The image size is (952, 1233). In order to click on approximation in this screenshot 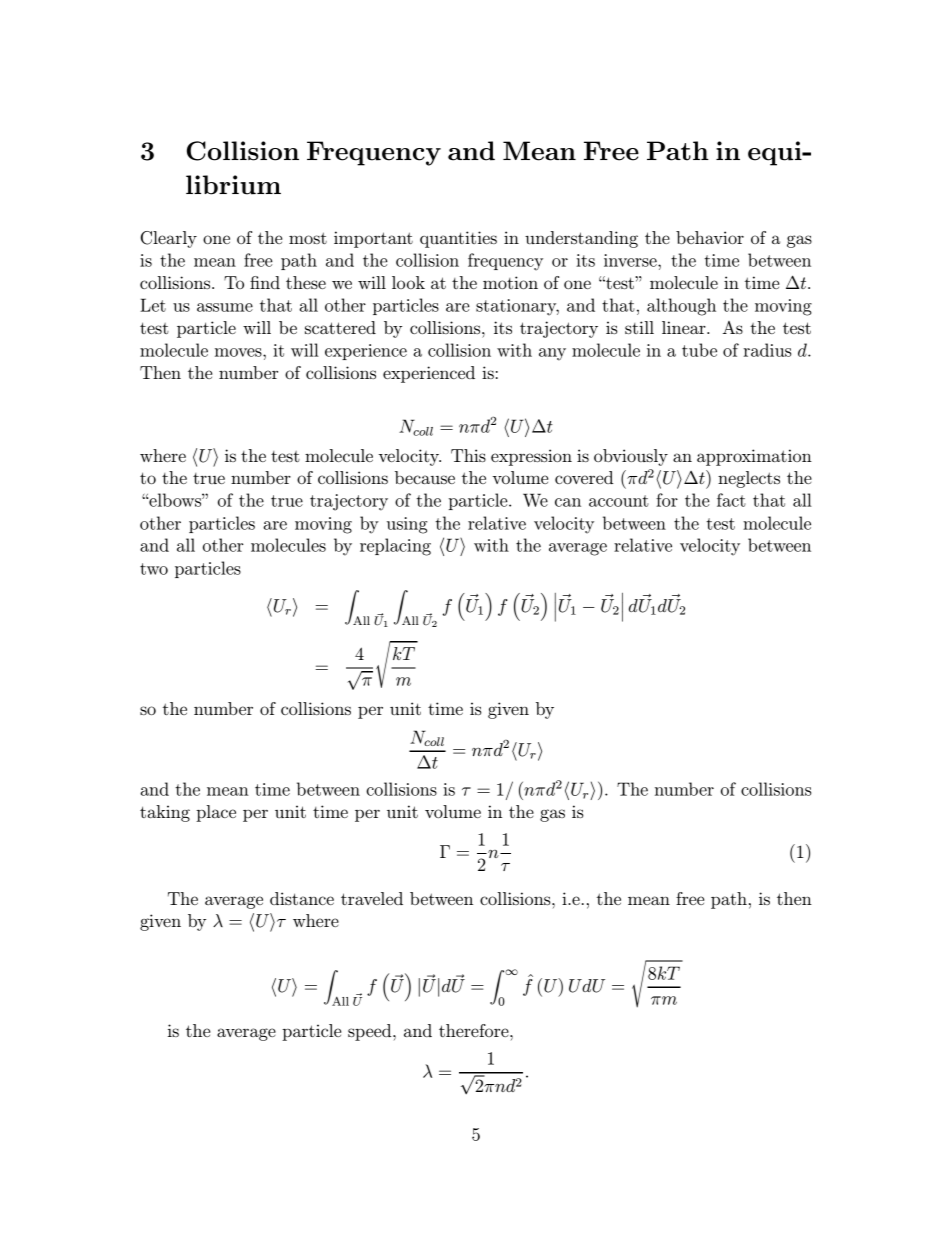, I will do `click(754, 457)`.
